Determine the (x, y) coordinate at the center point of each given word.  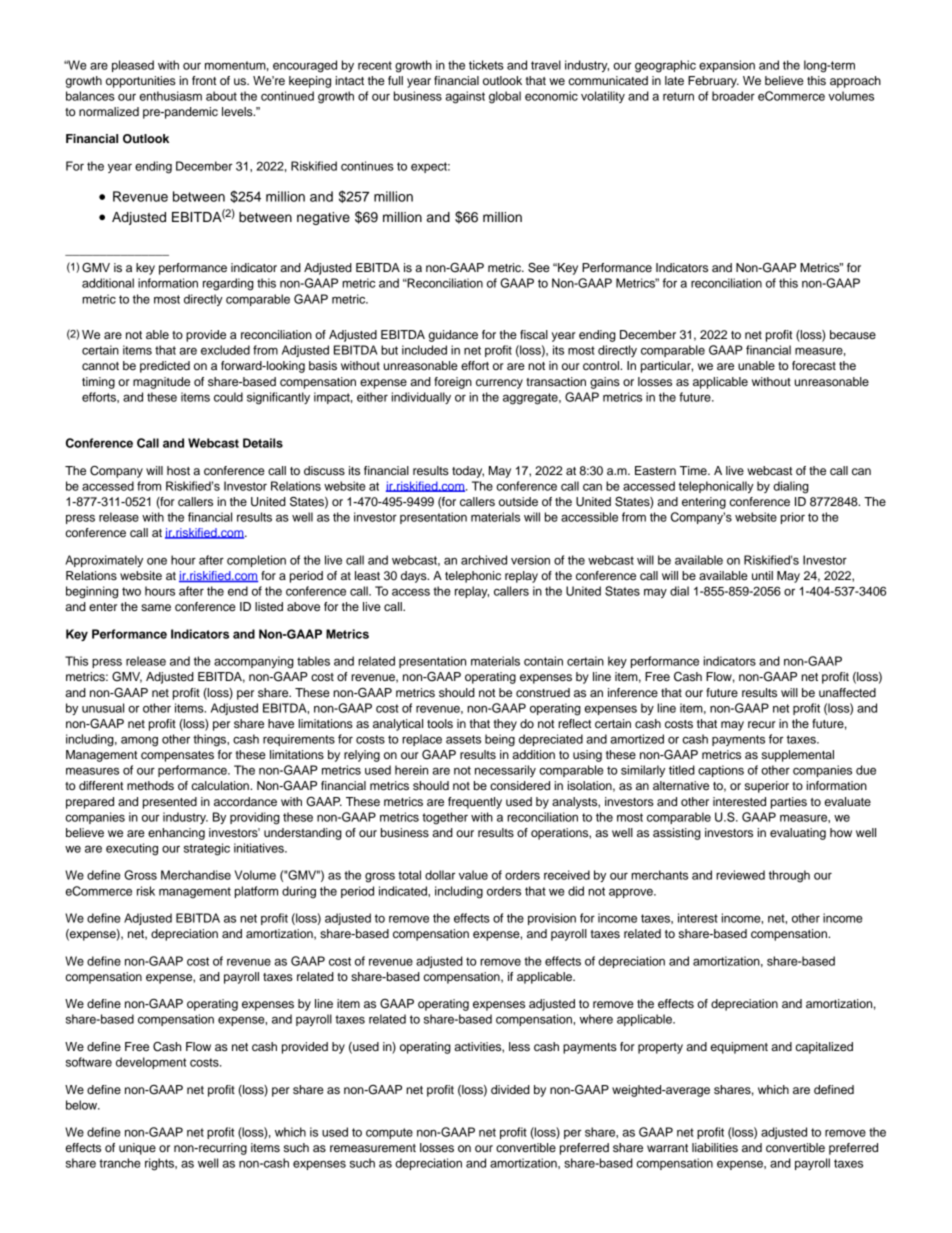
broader (733, 96)
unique (137, 1149)
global (505, 97)
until (762, 575)
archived (484, 560)
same (156, 607)
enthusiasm (171, 96)
